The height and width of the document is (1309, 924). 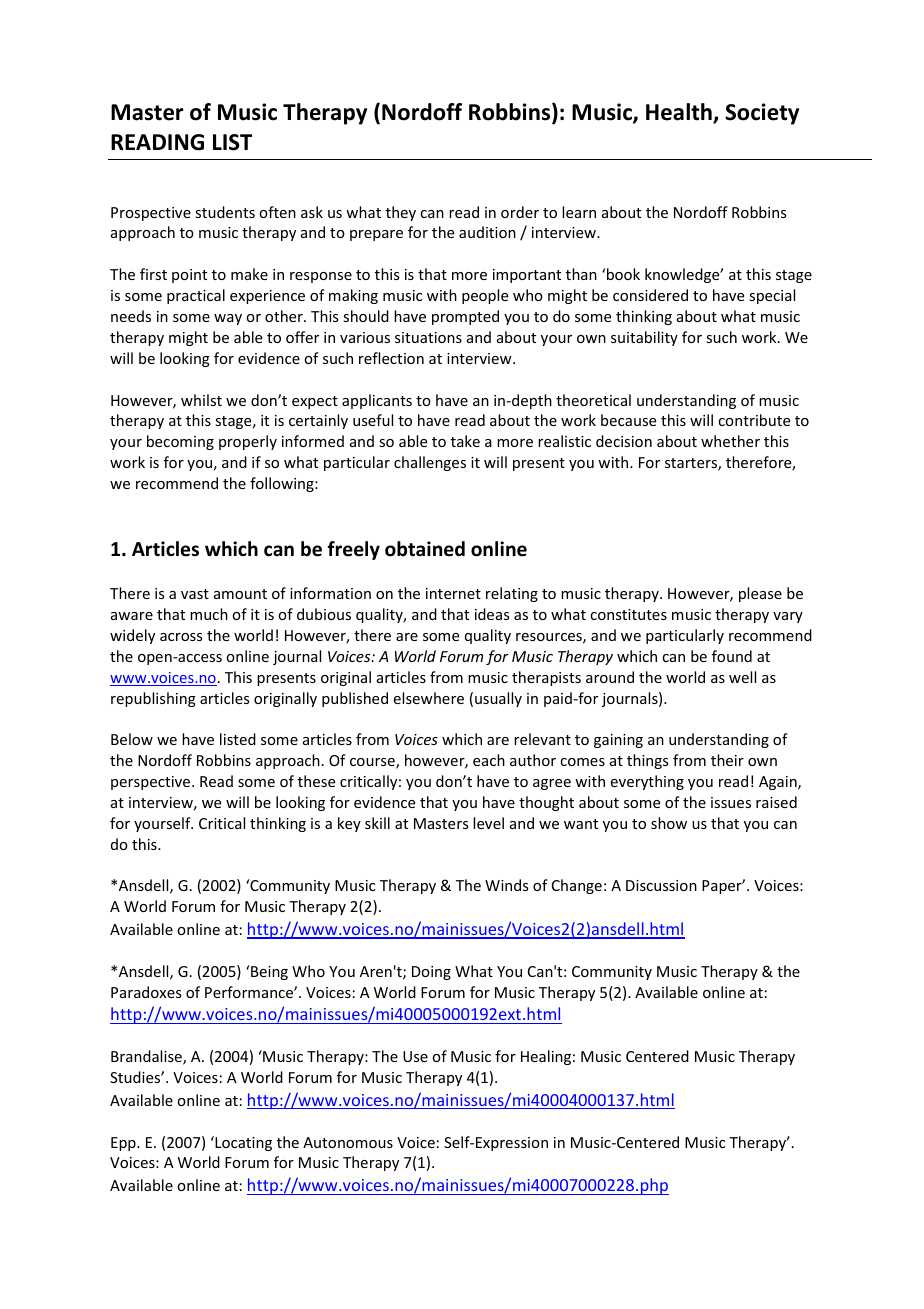 What do you see at coordinates (492, 614) in the document?
I see `ideas` at bounding box center [492, 614].
